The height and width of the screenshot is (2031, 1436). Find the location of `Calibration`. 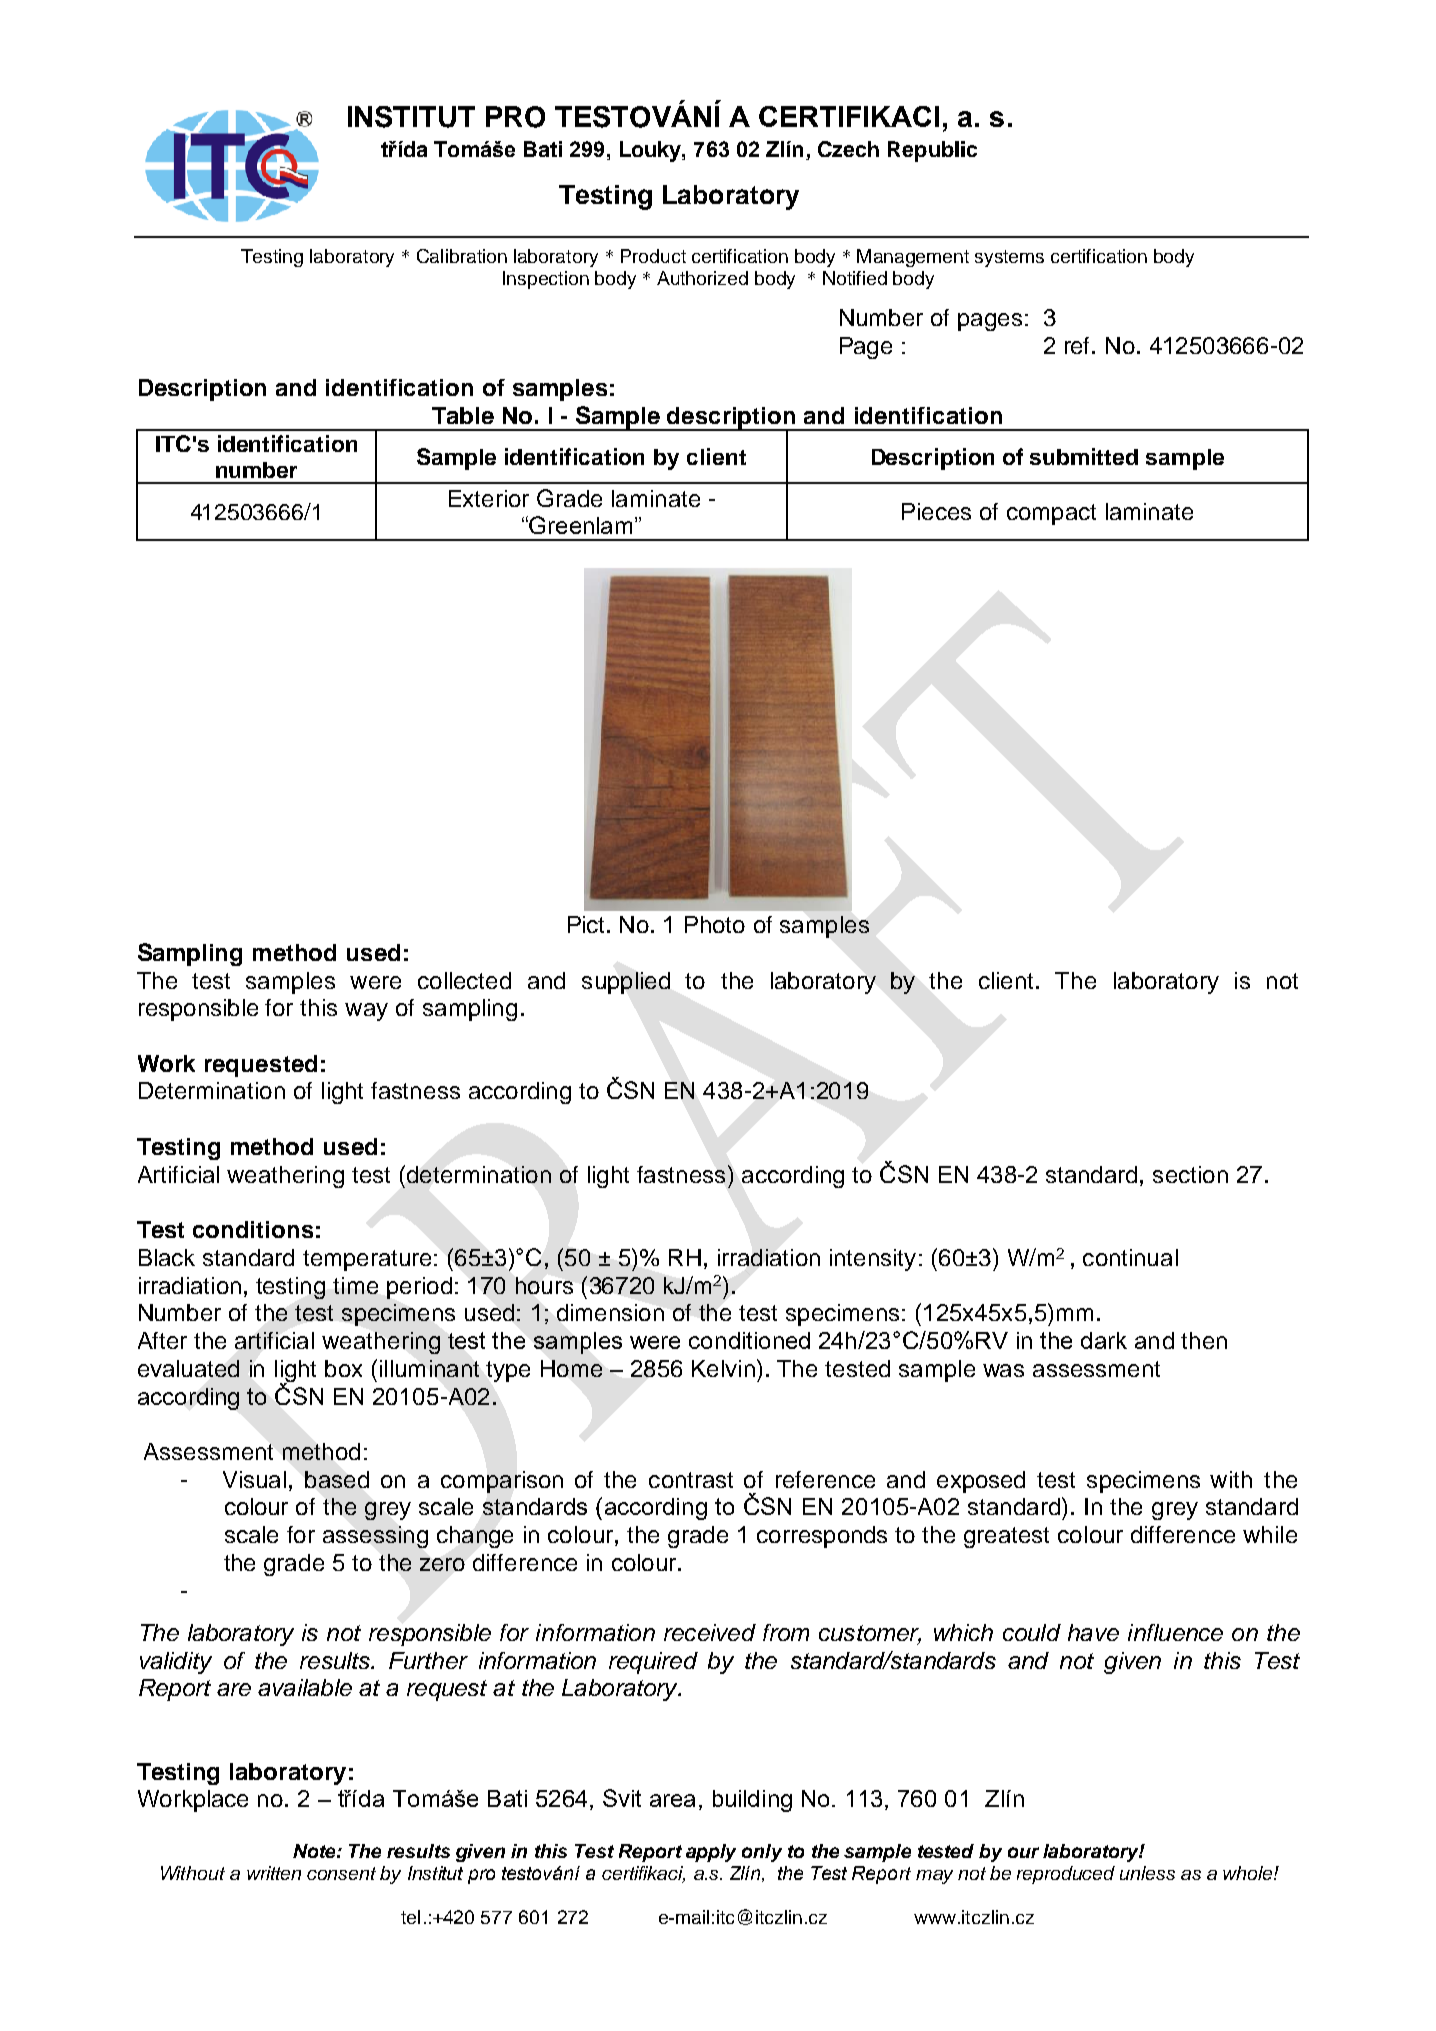

Calibration is located at coordinates (462, 256).
